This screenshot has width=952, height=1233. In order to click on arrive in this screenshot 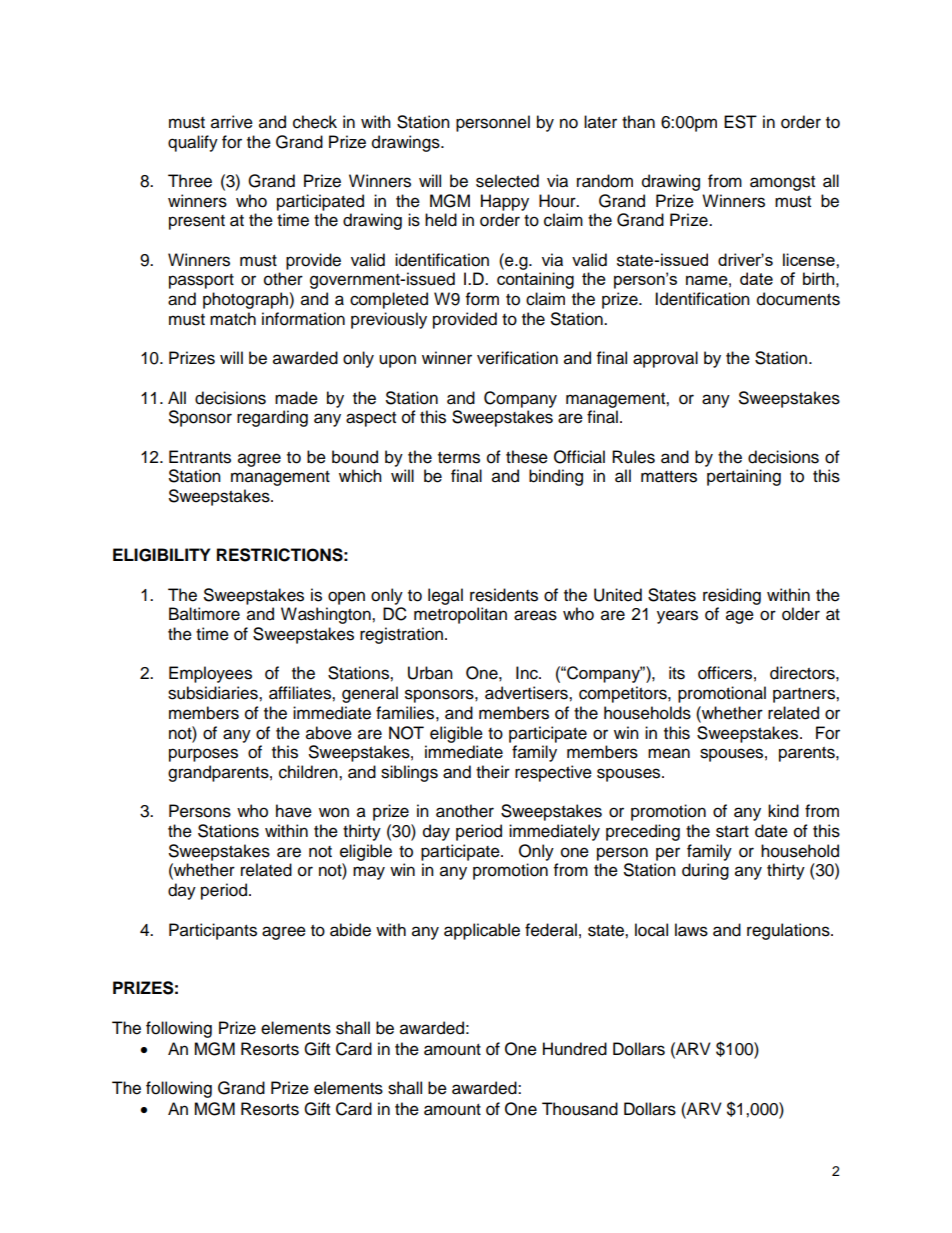, I will do `click(232, 122)`.
